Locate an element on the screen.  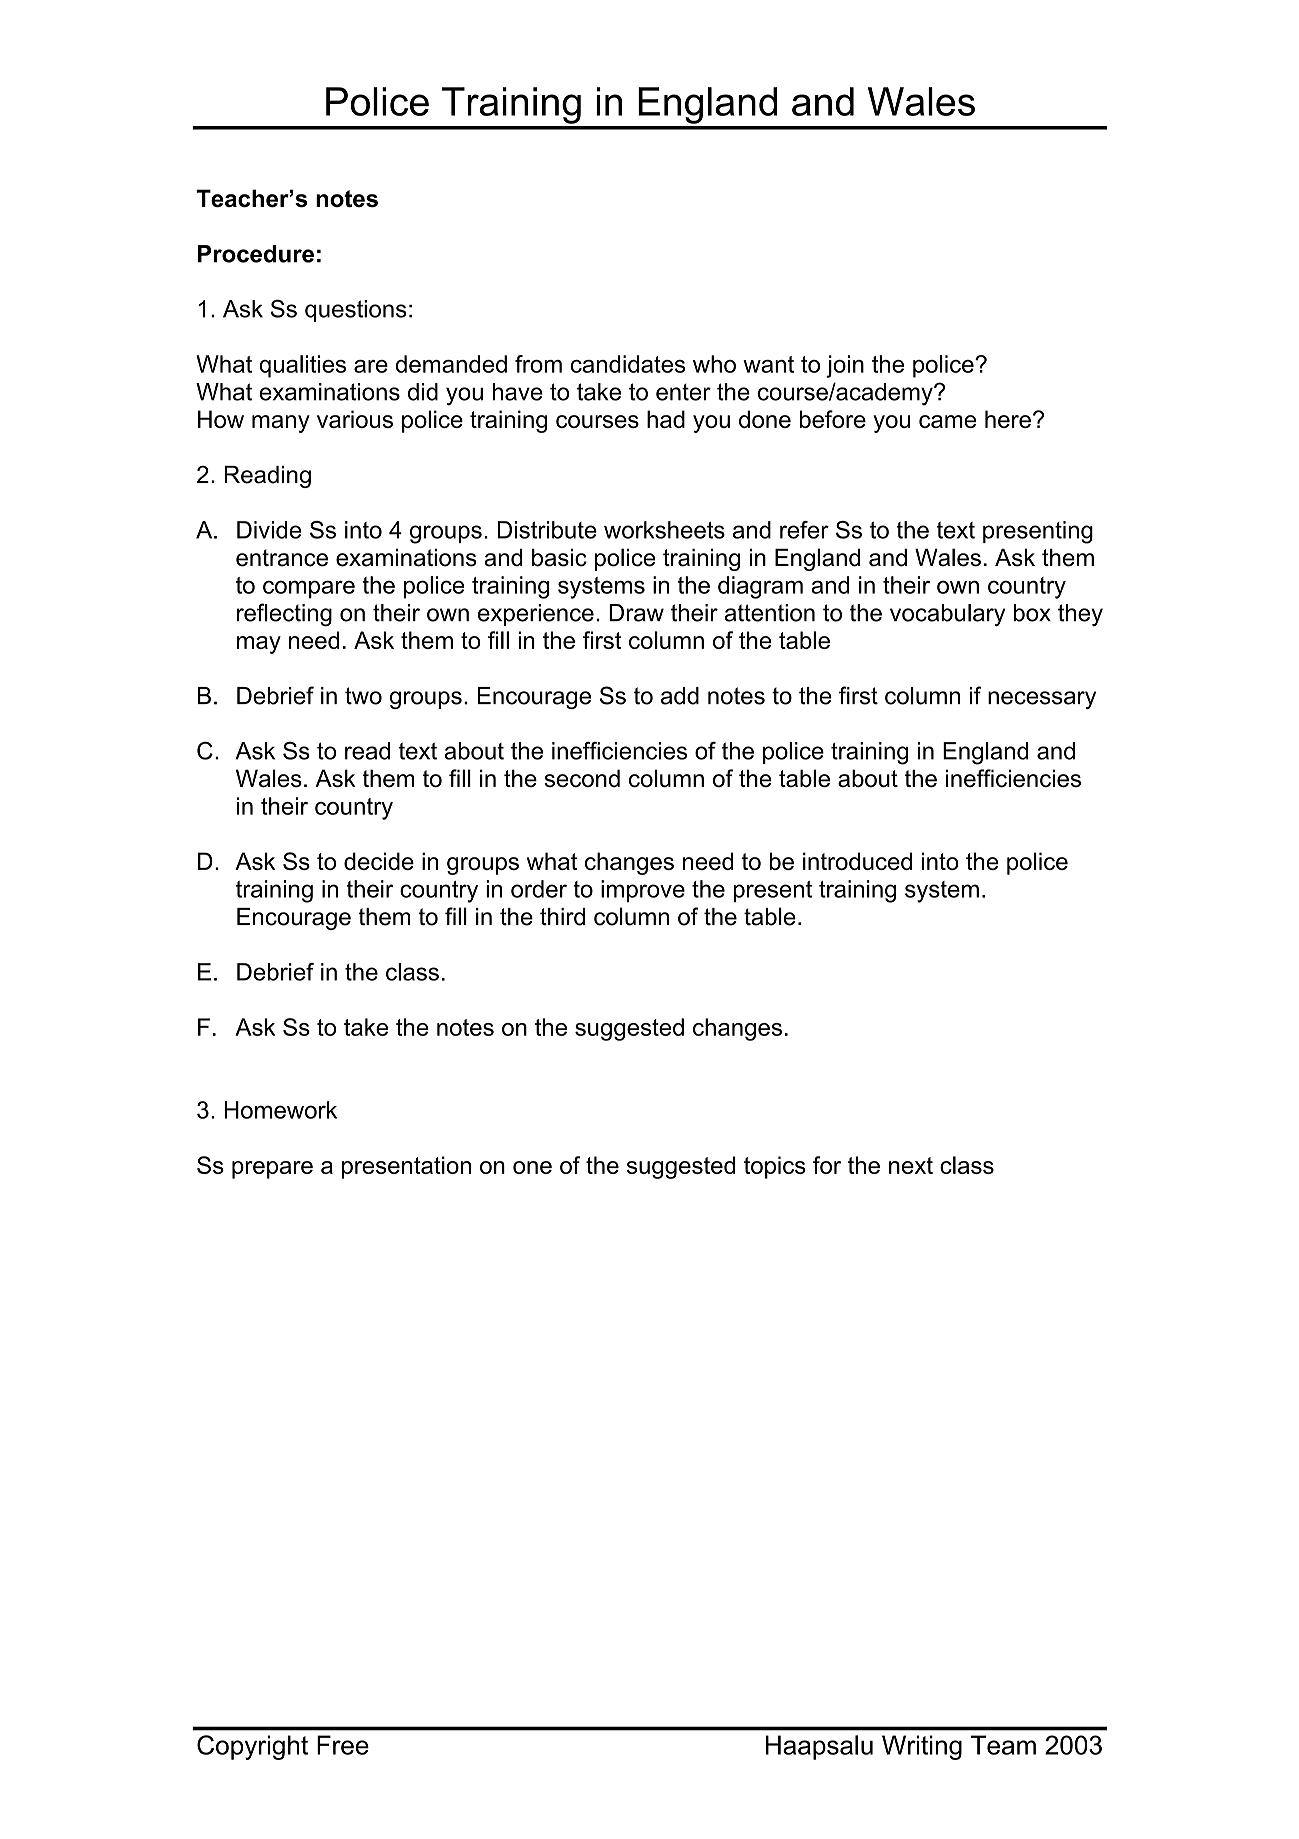
improve is located at coordinates (643, 891).
